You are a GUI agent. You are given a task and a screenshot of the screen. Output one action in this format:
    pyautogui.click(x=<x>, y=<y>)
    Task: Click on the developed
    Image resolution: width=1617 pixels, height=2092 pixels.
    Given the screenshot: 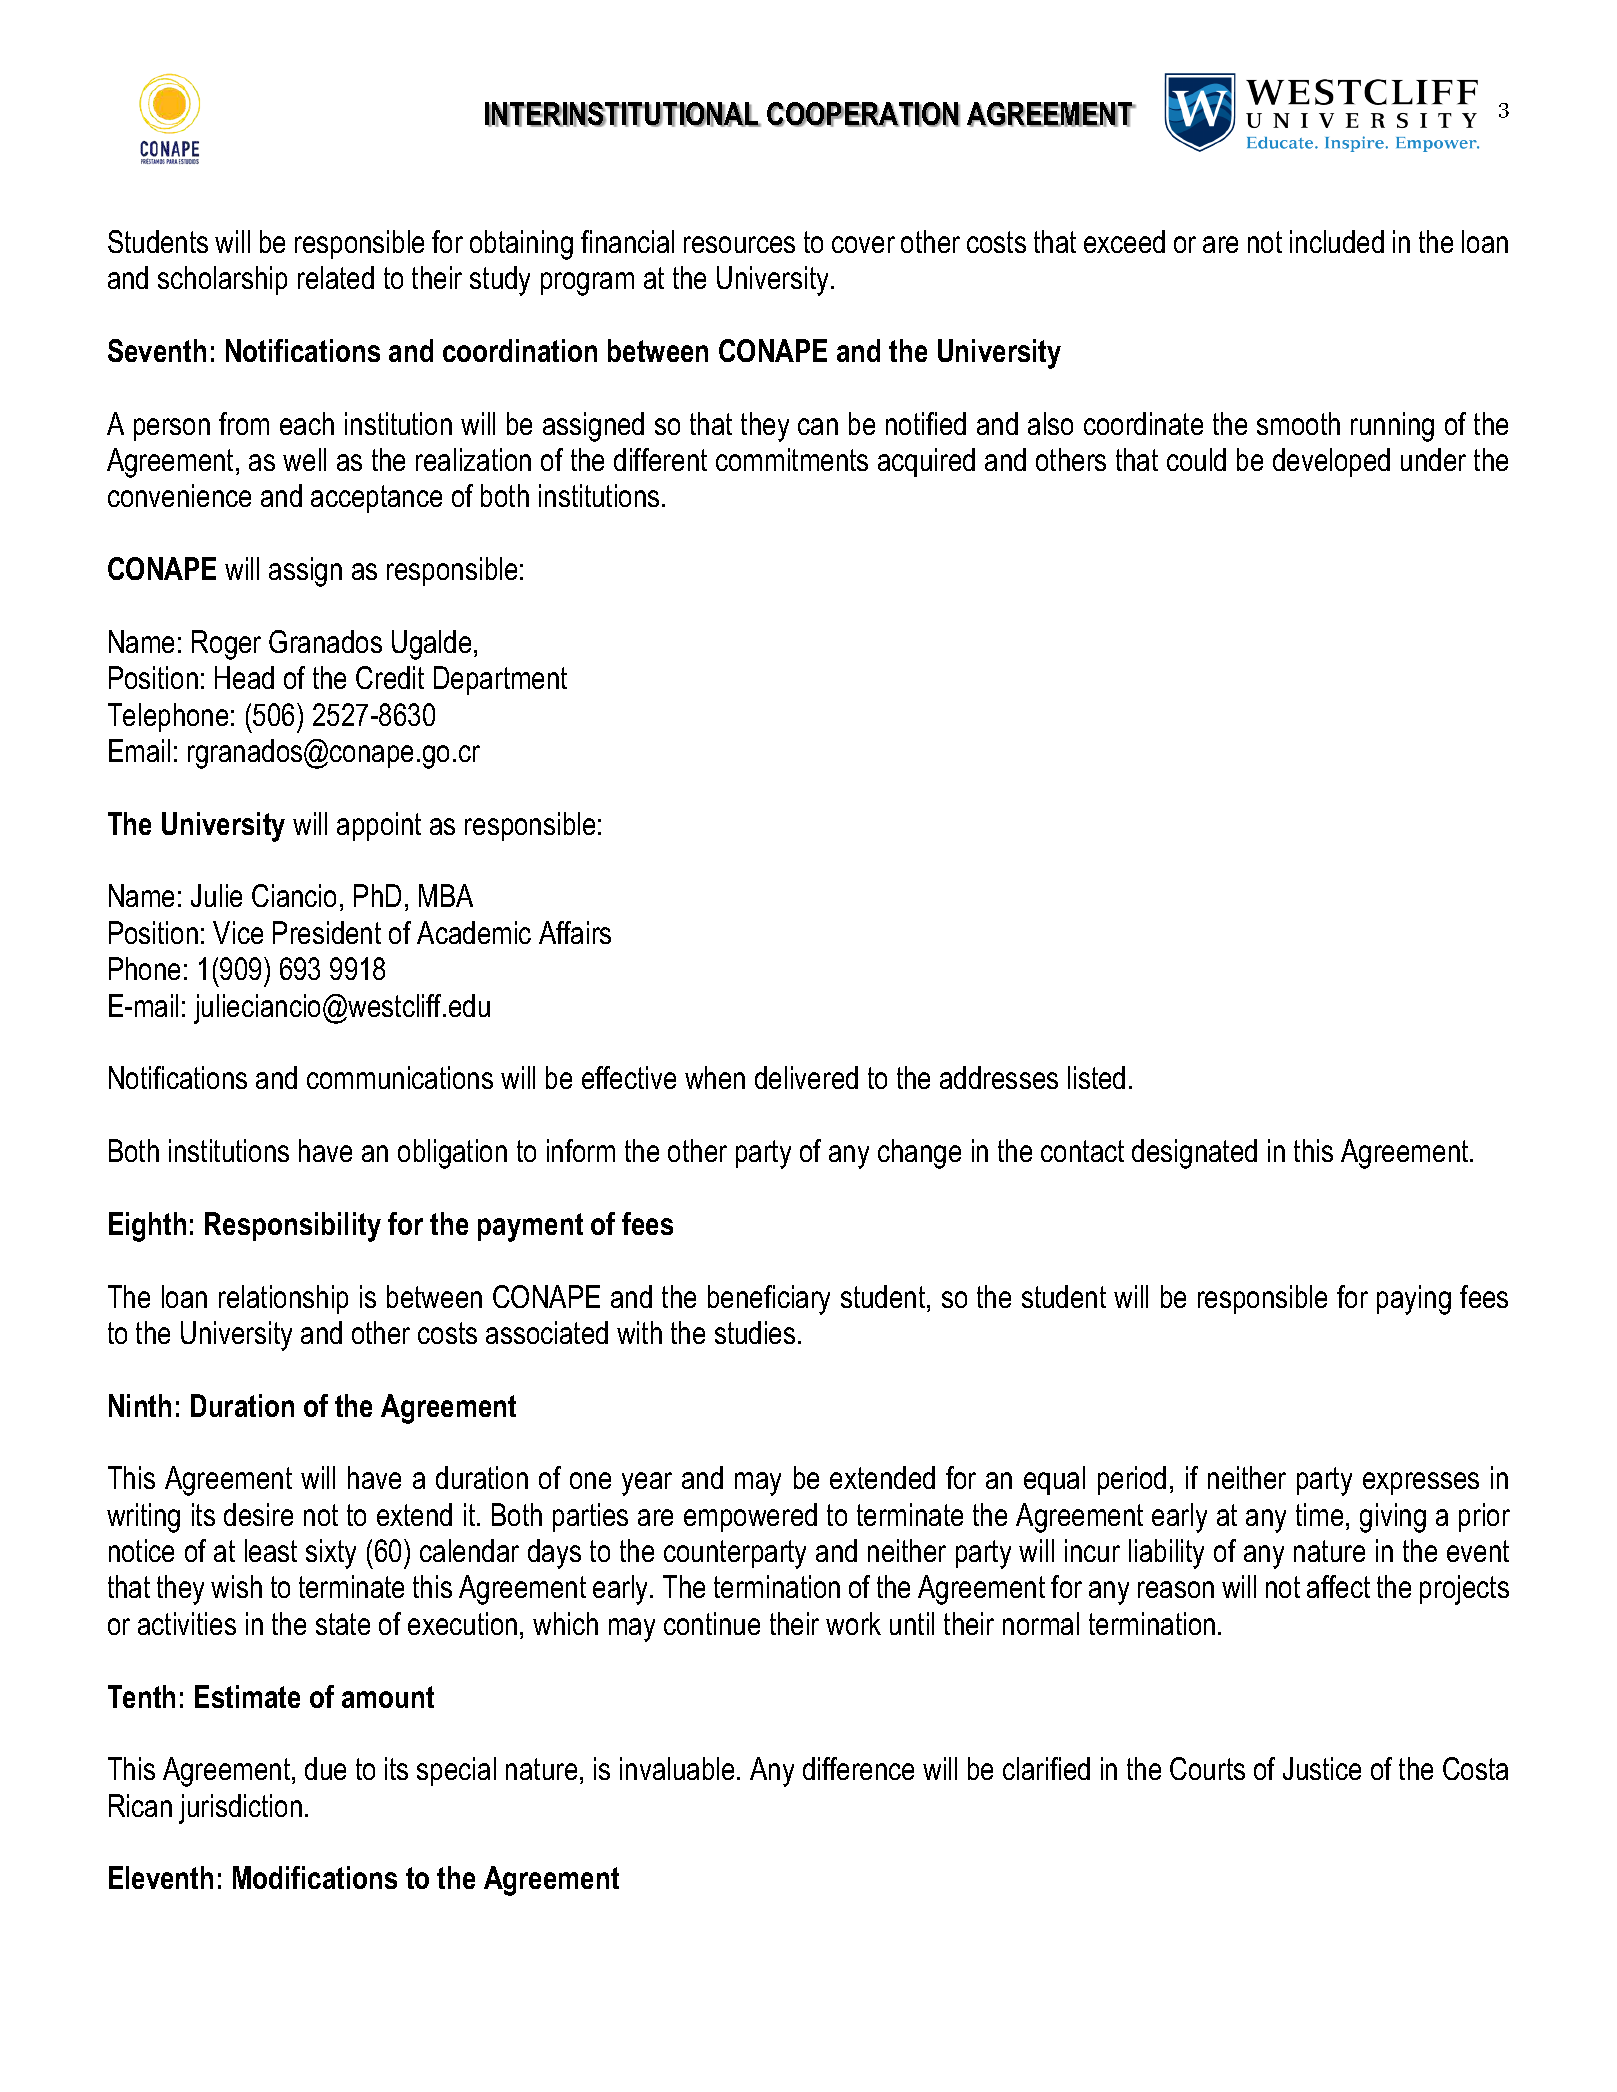 What is the action you would take?
    pyautogui.click(x=1331, y=462)
